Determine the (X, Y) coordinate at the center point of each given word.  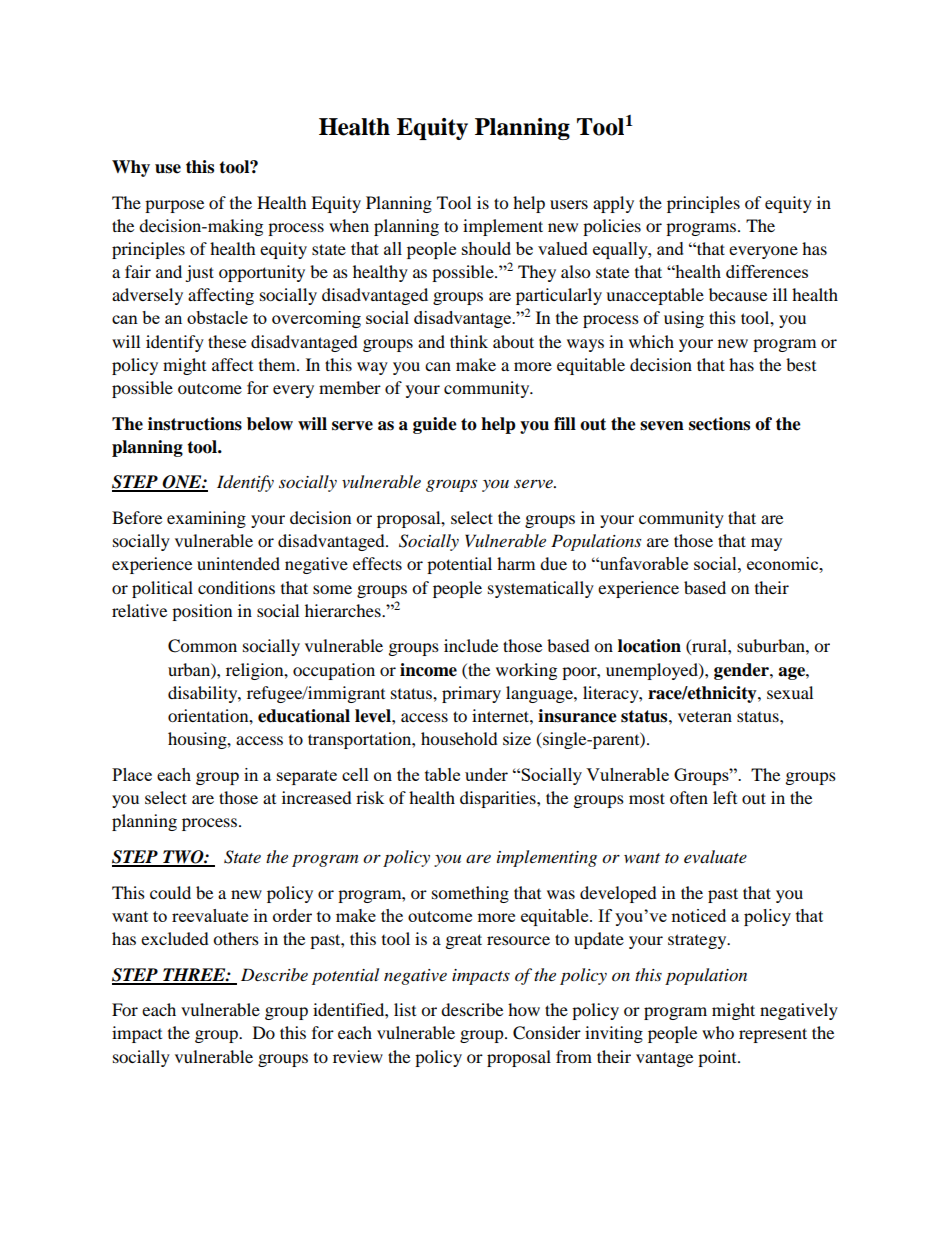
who (718, 1032)
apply (613, 204)
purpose (174, 206)
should (486, 248)
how (524, 1009)
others (236, 938)
